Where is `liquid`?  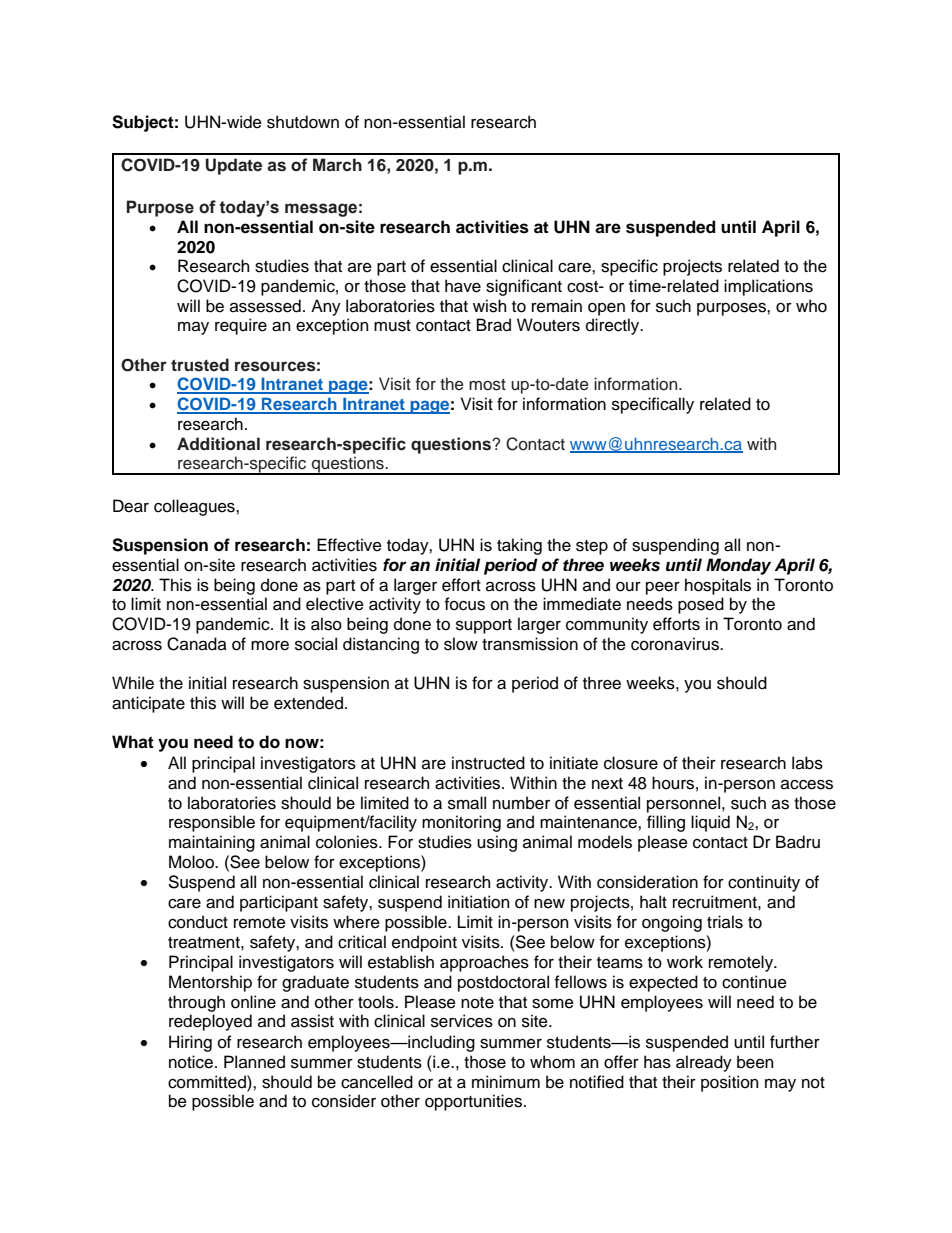
liquid is located at coordinates (710, 823).
